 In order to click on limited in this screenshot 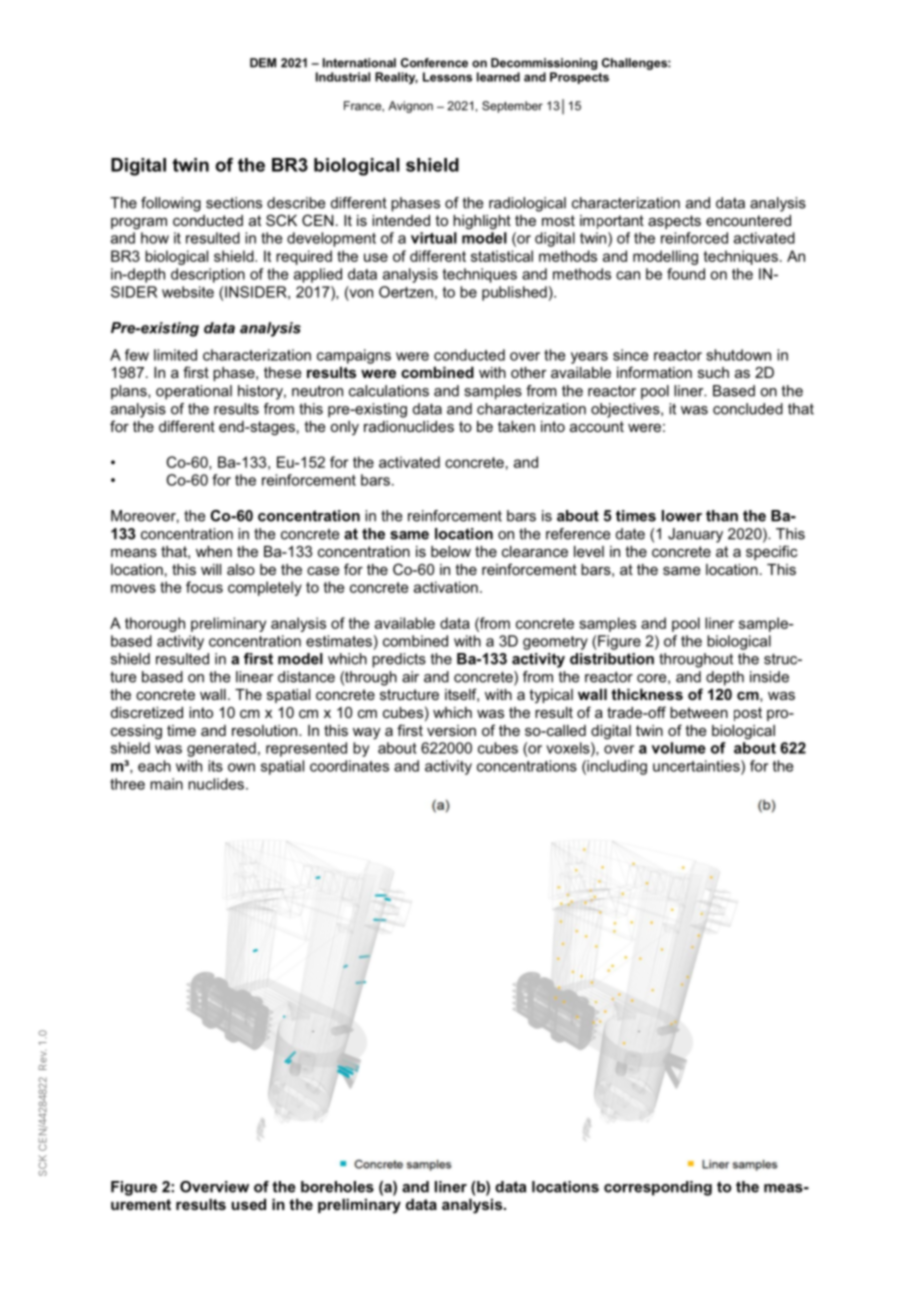, I will do `click(175, 355)`.
